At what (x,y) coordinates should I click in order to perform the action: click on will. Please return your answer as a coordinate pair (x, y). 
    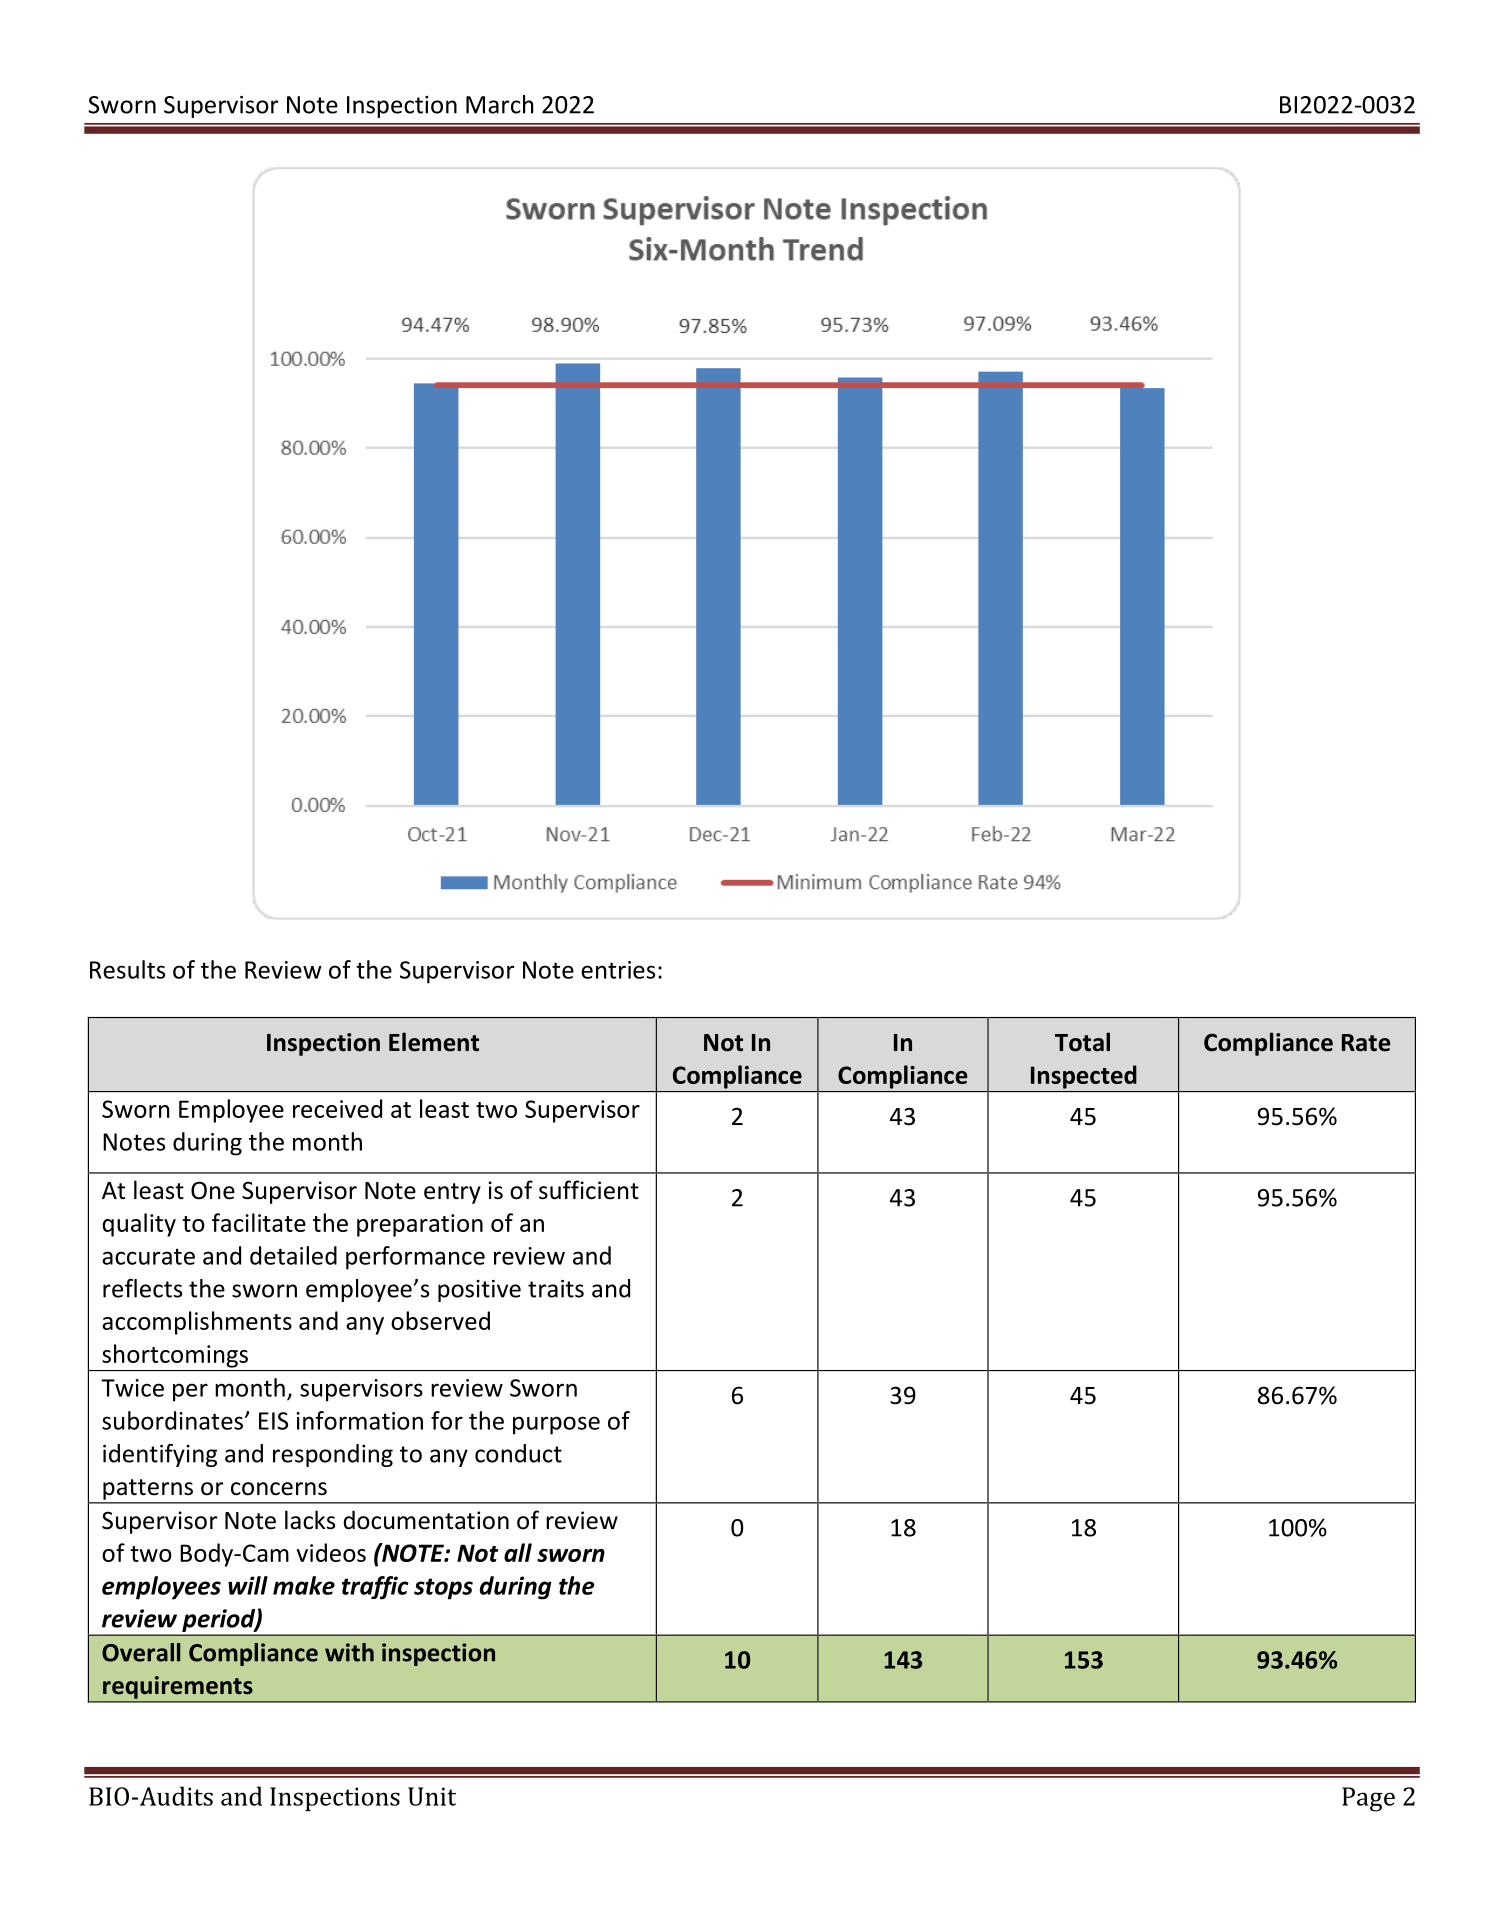
    Looking at the image, I should click on (248, 1585).
